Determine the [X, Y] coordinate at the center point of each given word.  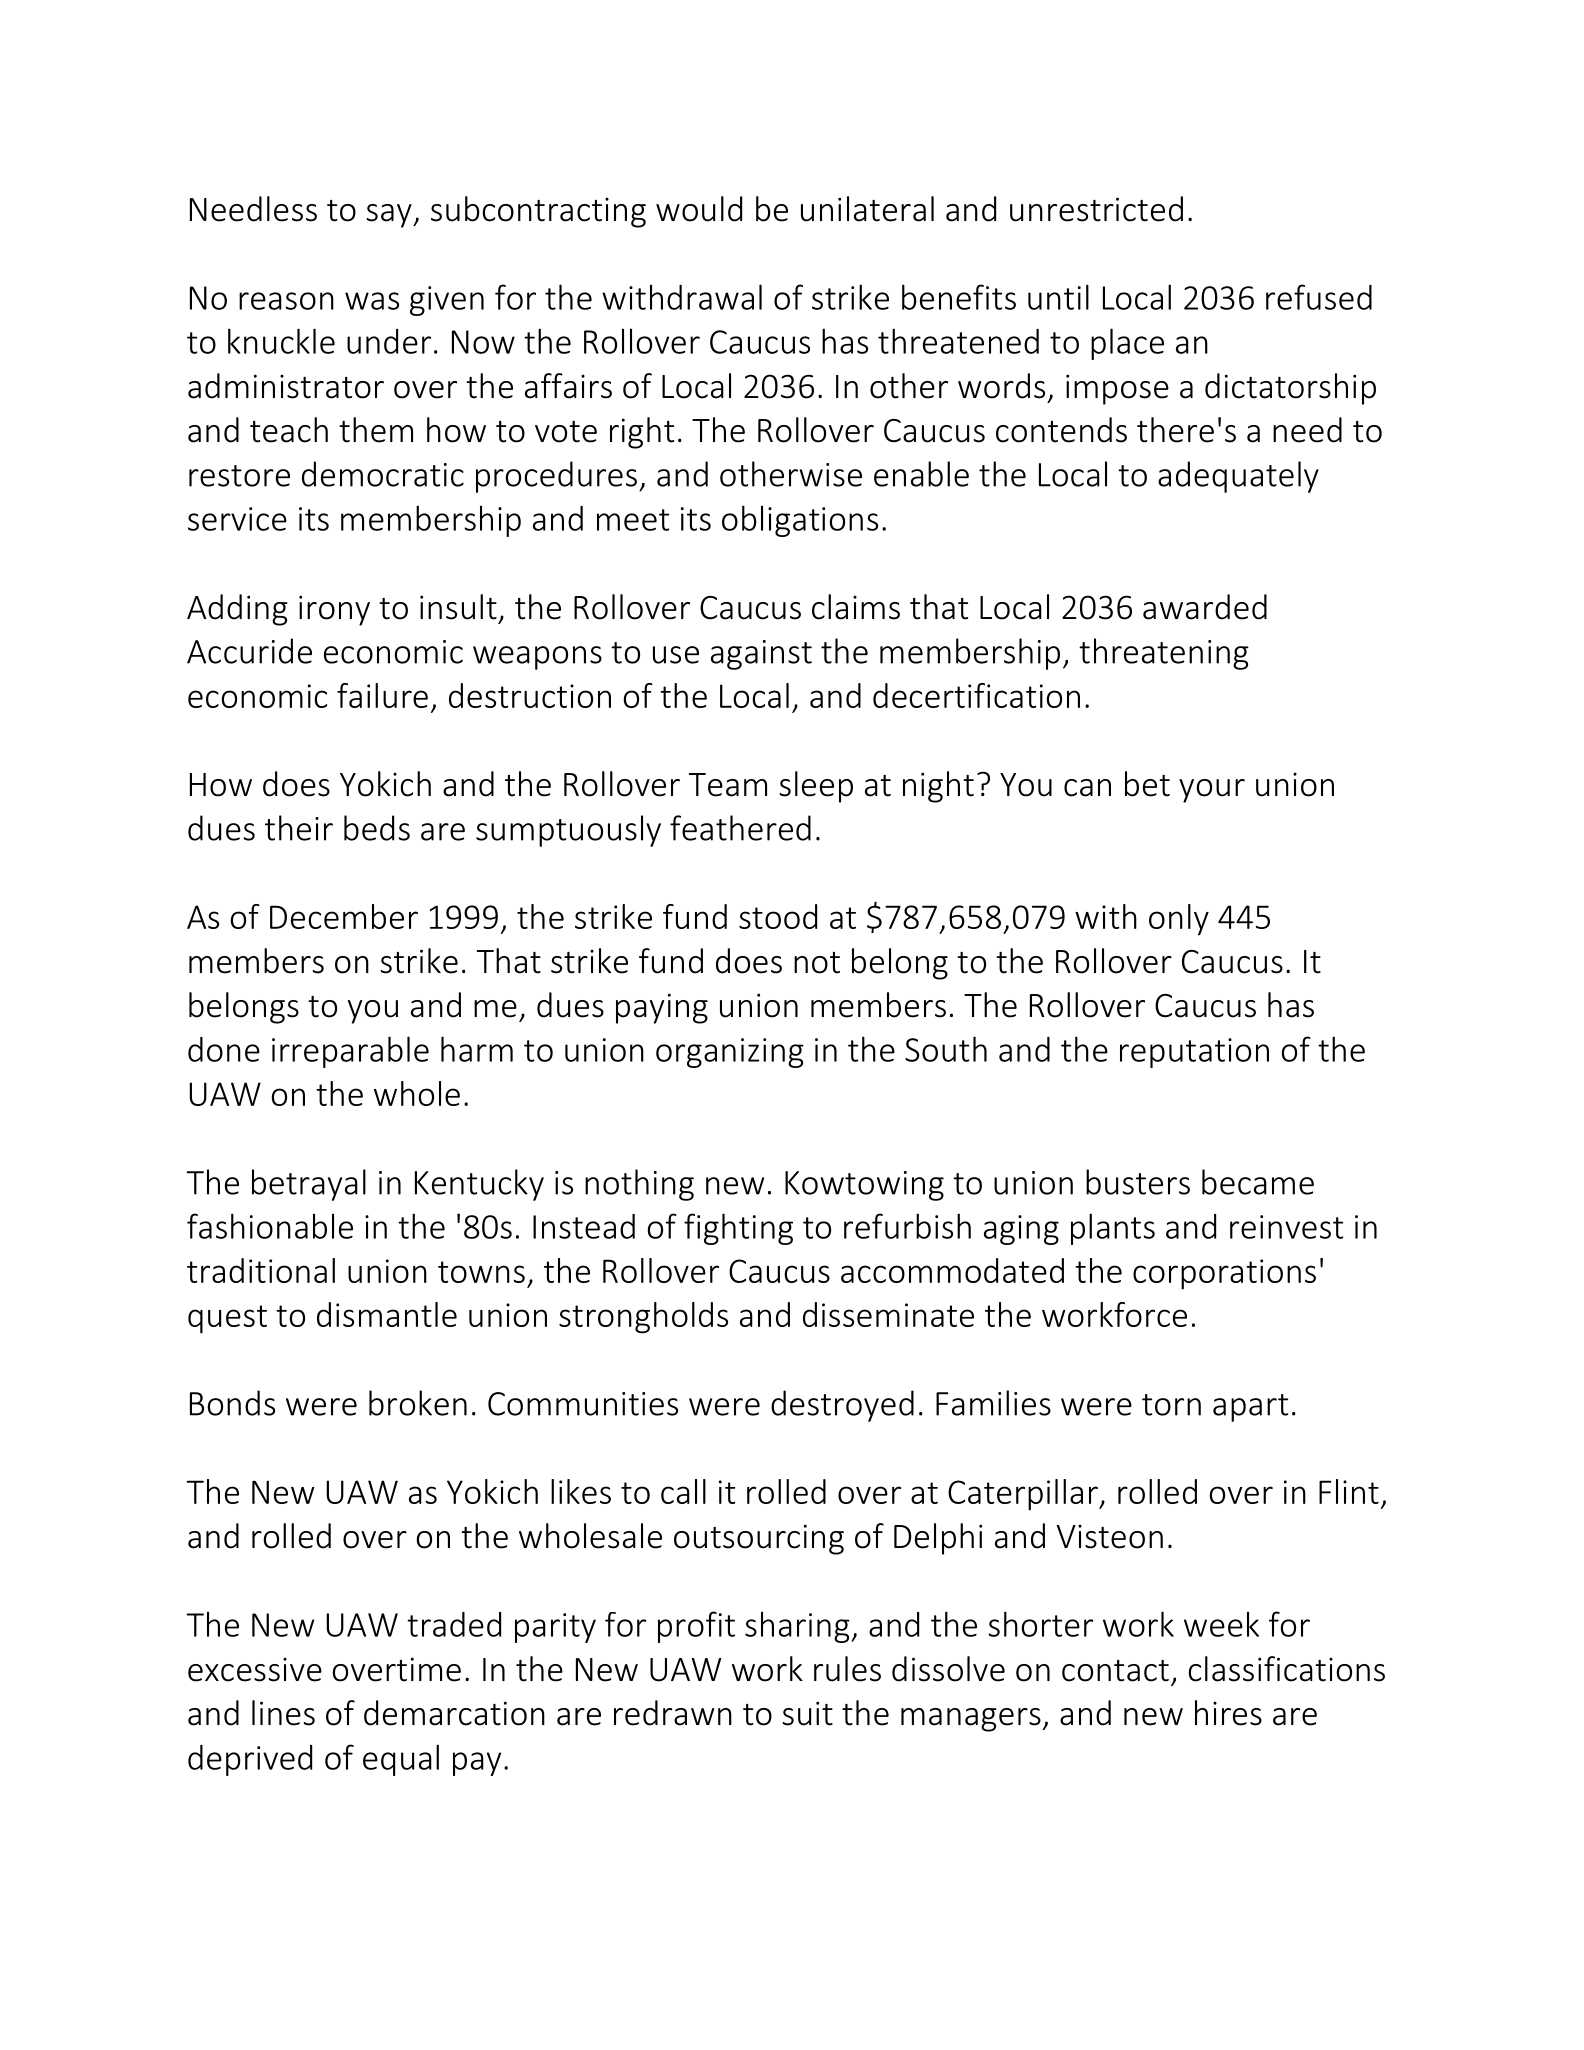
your [1212, 791]
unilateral [867, 209]
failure [382, 695]
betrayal [309, 1185]
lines [283, 1713]
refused [1319, 297]
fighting [738, 1229]
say [390, 216]
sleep [816, 787]
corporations [1224, 1274]
